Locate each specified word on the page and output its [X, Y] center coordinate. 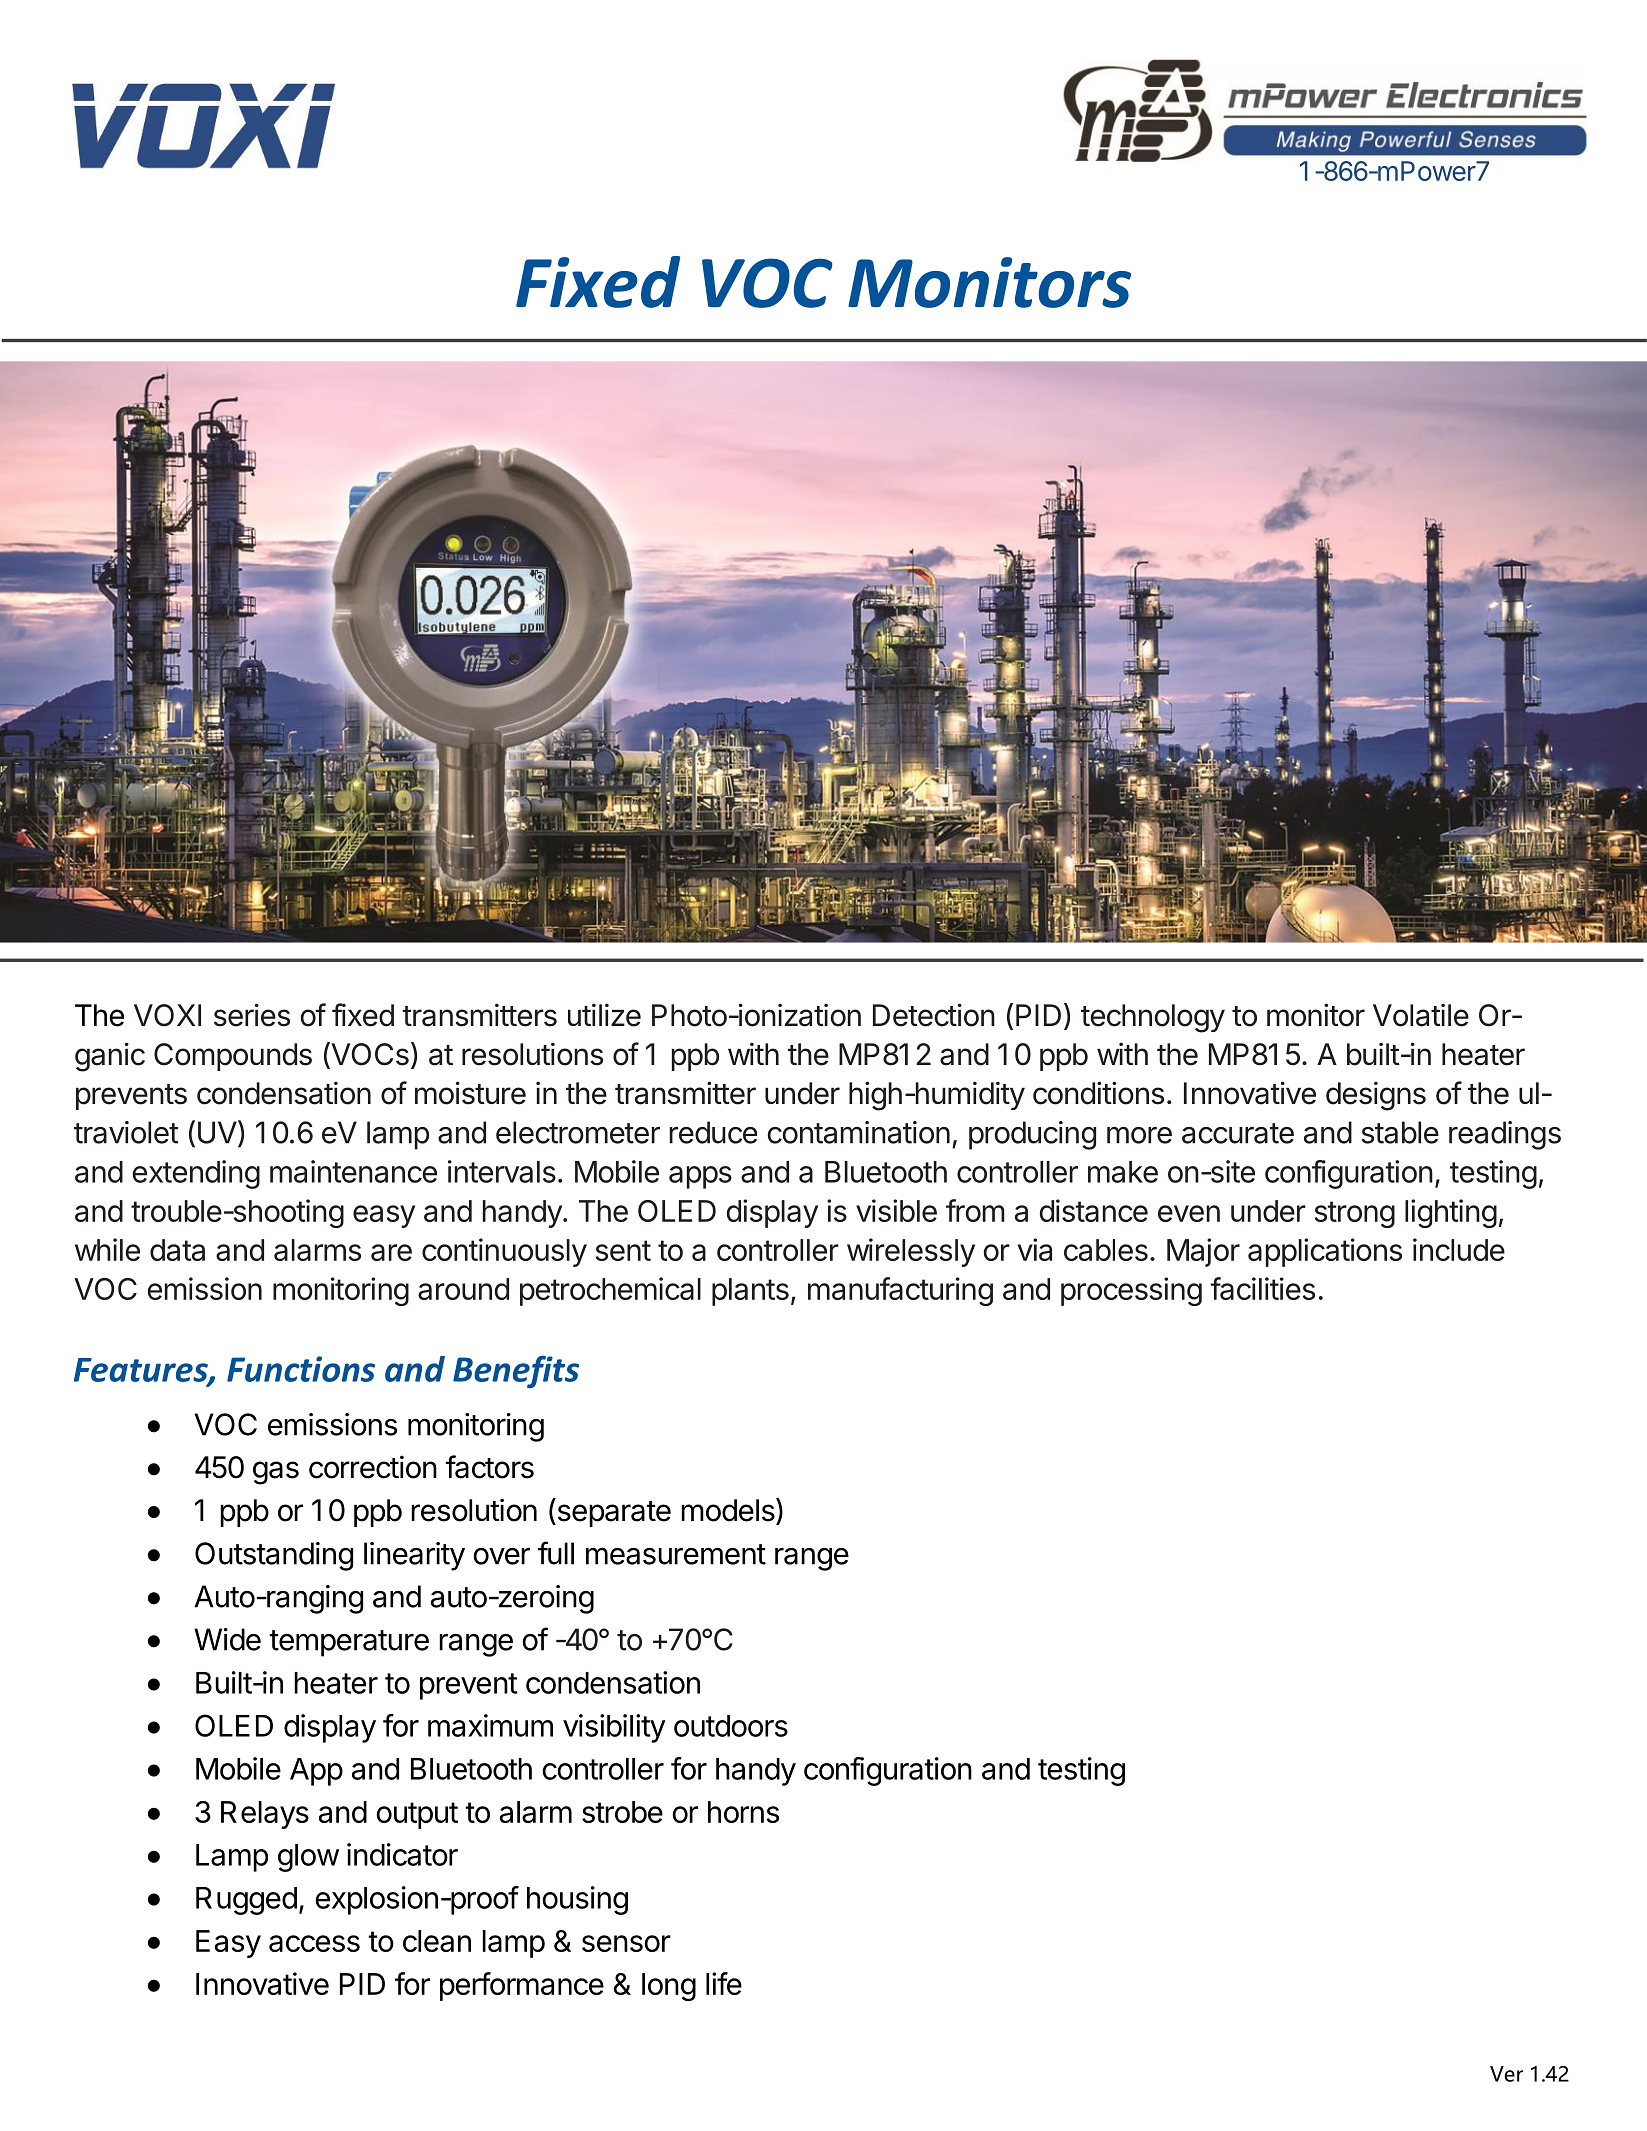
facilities [1263, 1288]
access [314, 1943]
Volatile [1421, 1015]
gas [276, 1473]
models [729, 1510]
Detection [934, 1015]
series [252, 1015]
